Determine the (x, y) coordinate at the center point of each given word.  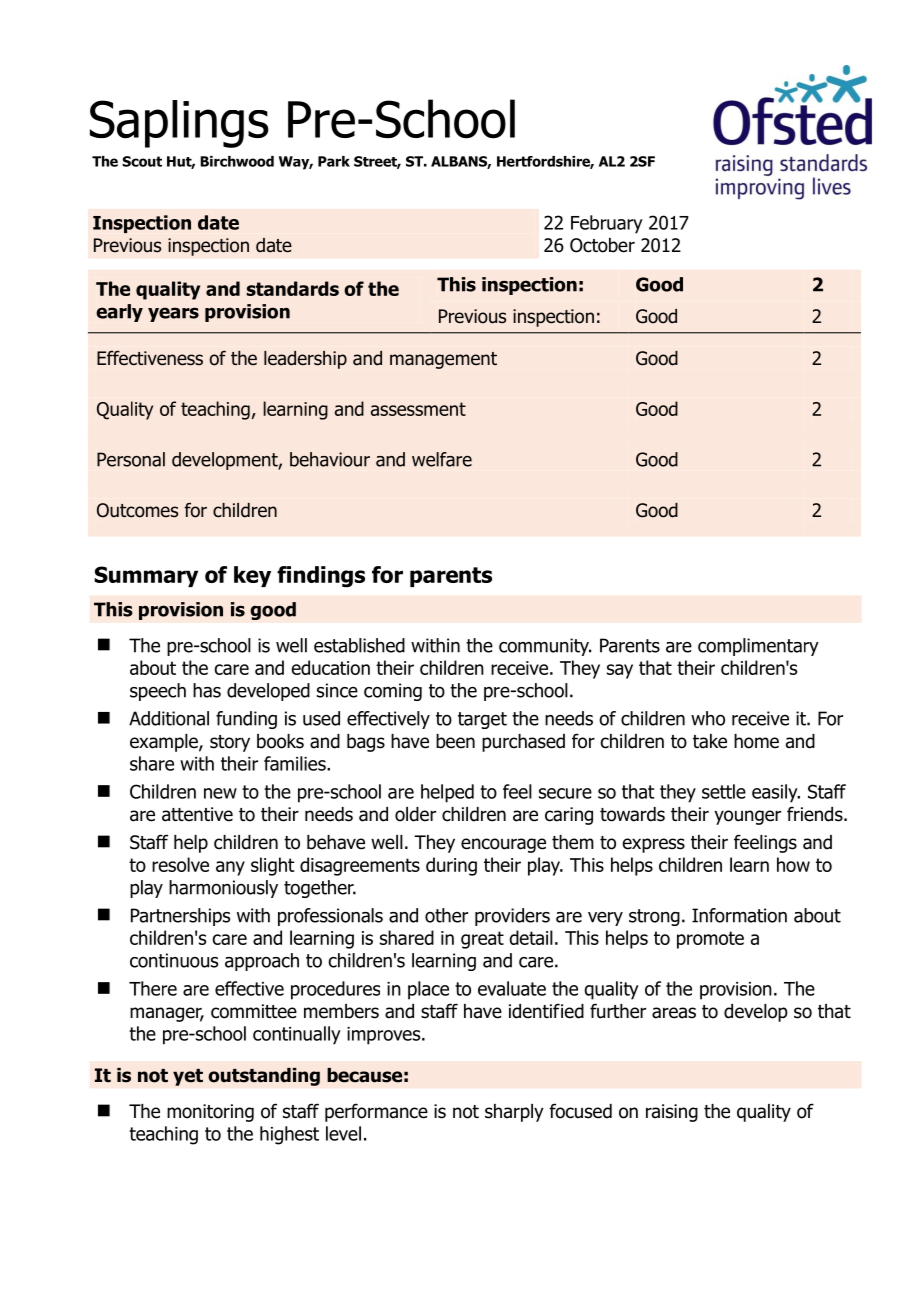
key (252, 576)
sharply (514, 1113)
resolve (180, 864)
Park (334, 161)
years (173, 314)
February (607, 224)
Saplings (179, 124)
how (793, 864)
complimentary (758, 647)
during (451, 866)
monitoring (210, 1113)
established (359, 645)
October (602, 245)
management (443, 360)
